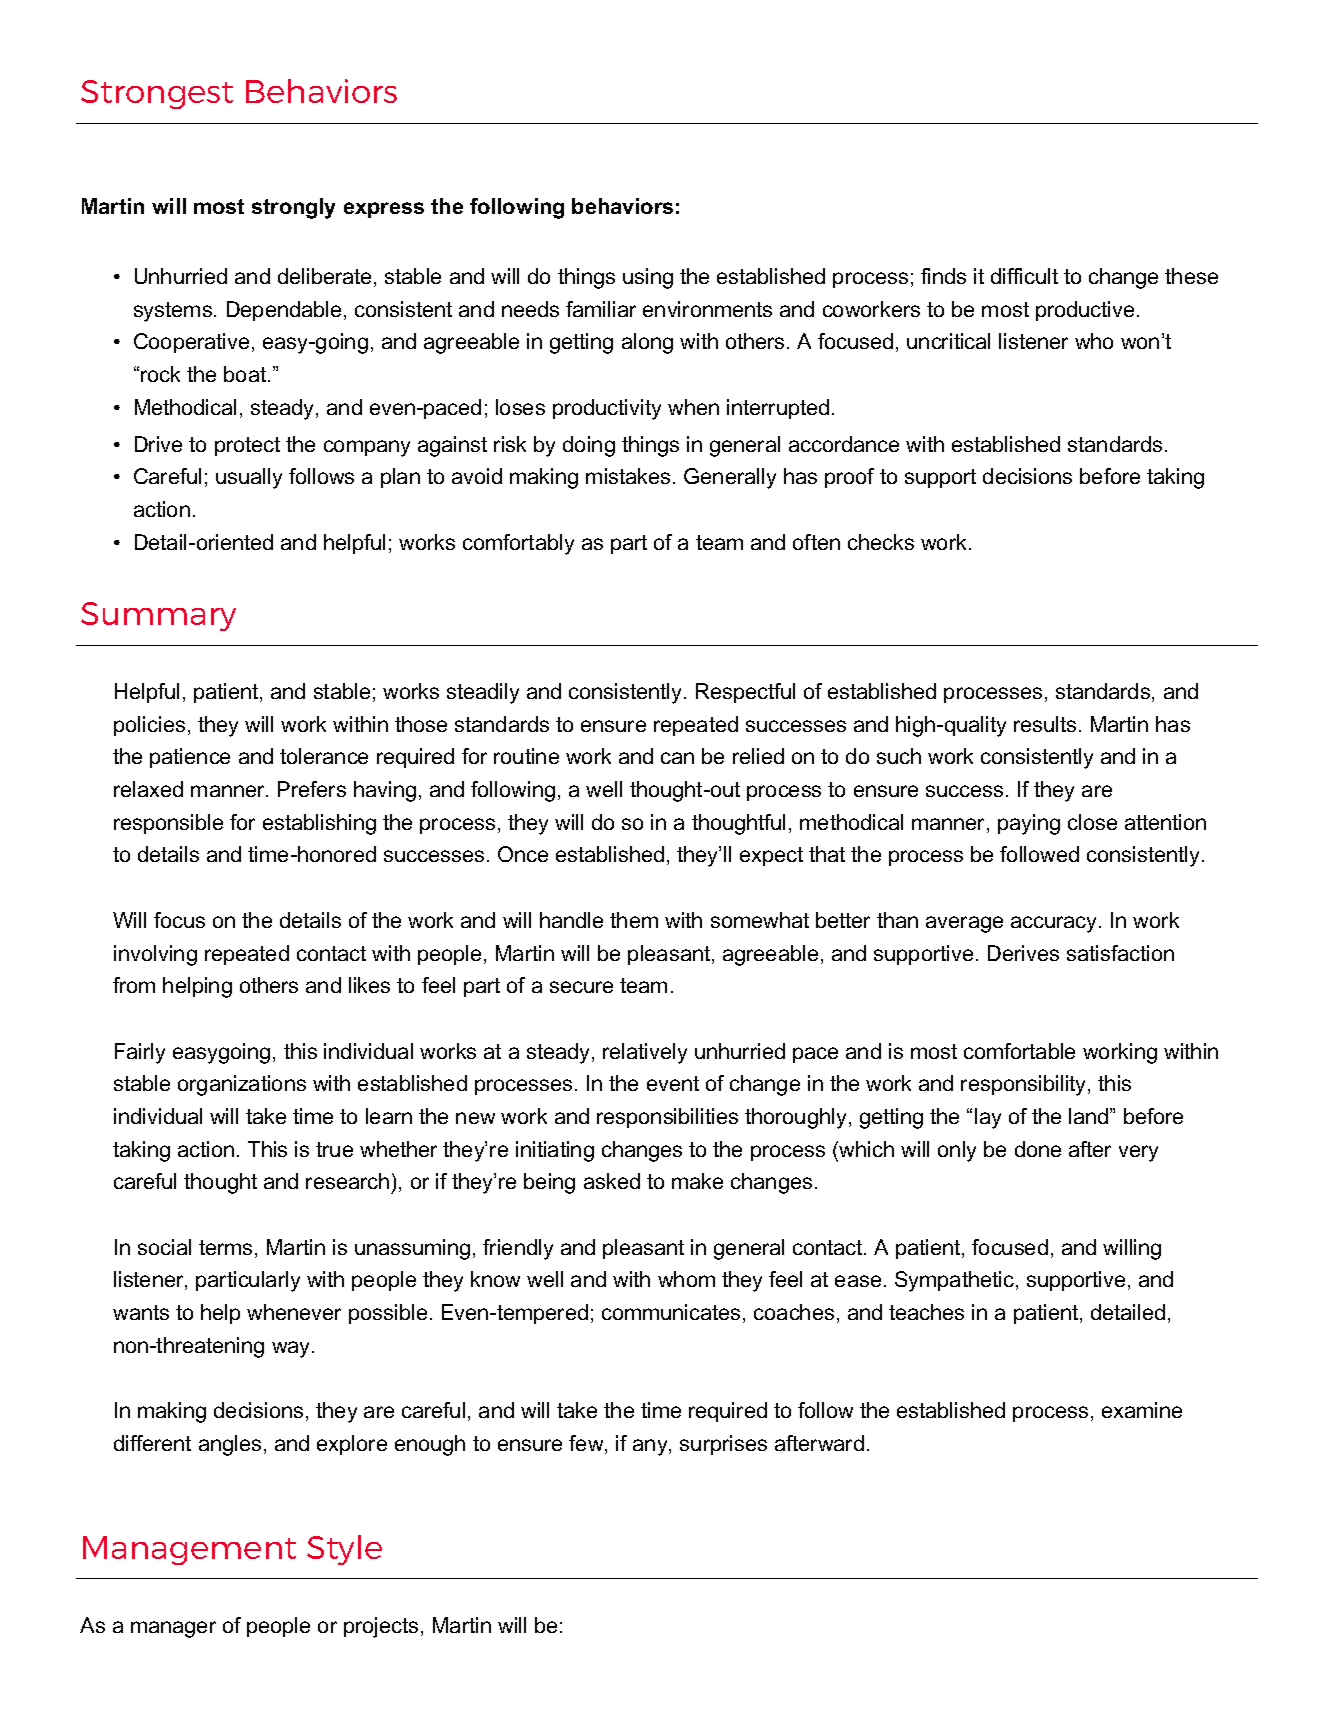 The height and width of the image is (1726, 1334). I want to click on strongly, so click(293, 208).
